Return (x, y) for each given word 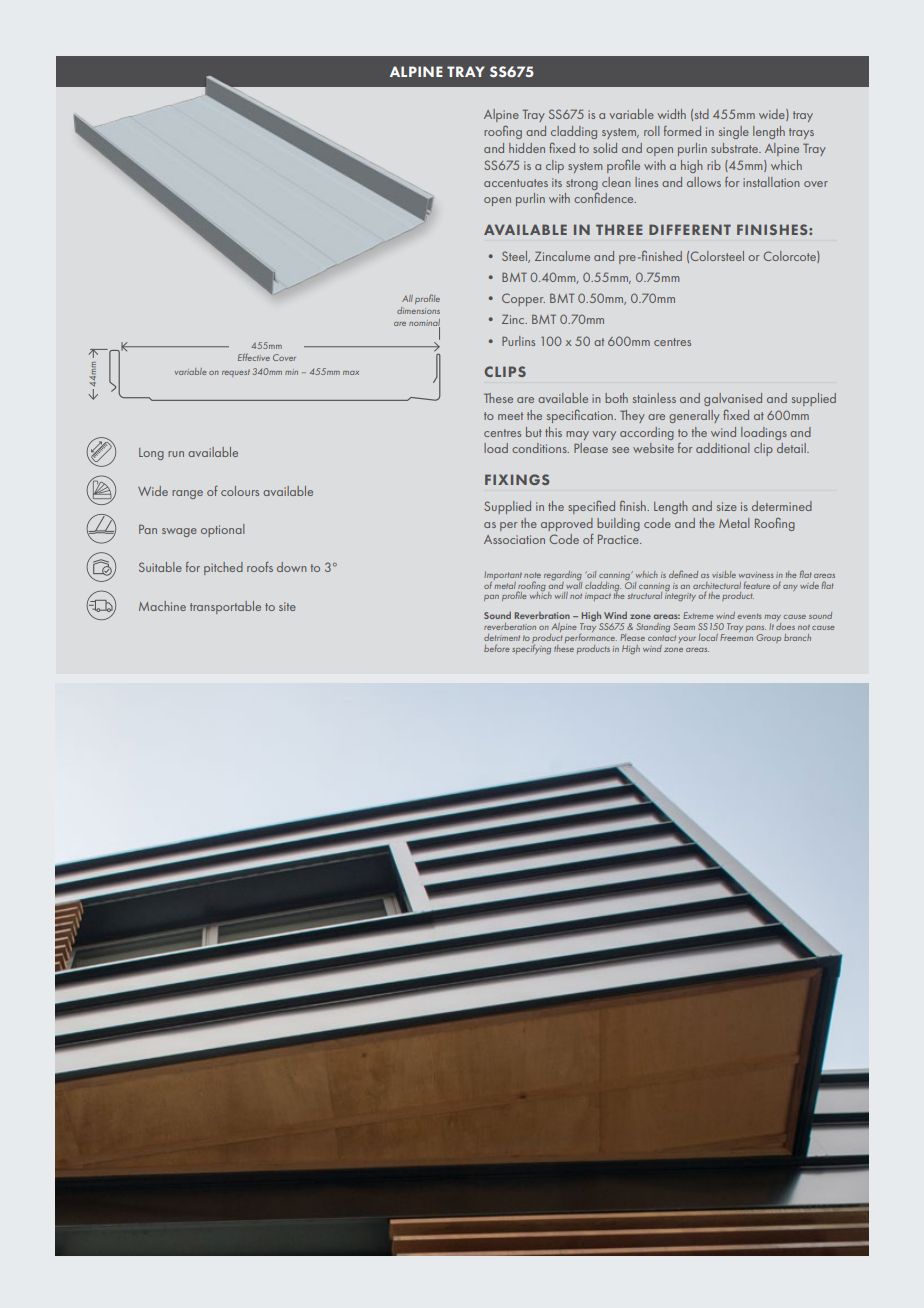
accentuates (516, 183)
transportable (225, 607)
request (236, 373)
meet (510, 416)
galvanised (733, 399)
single (734, 132)
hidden (527, 148)
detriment (502, 637)
